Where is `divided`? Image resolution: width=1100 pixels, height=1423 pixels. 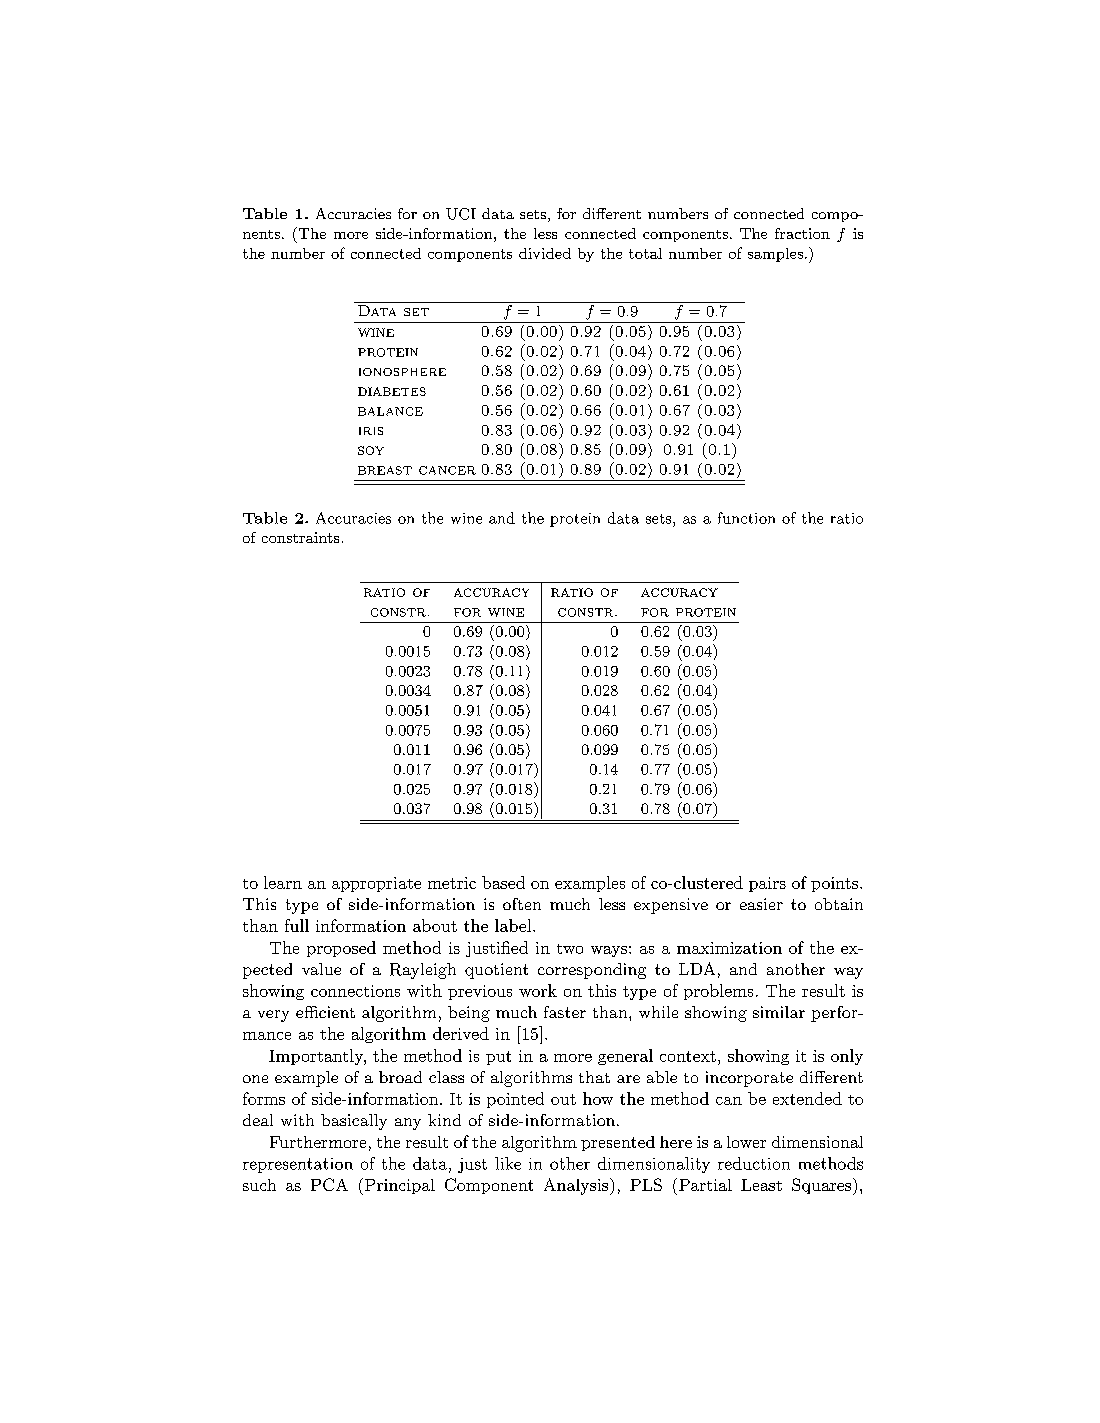
divided is located at coordinates (545, 253).
